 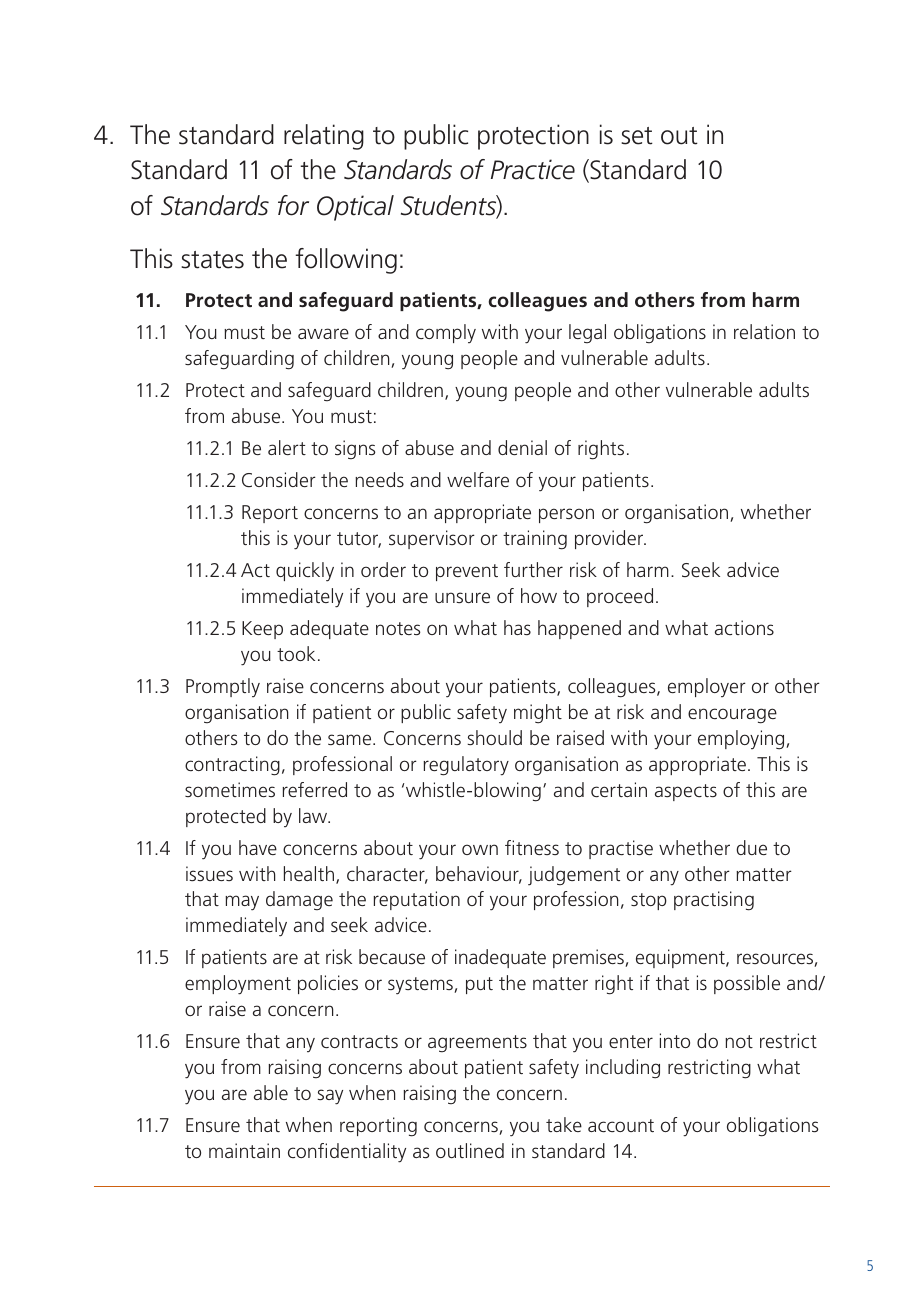 What do you see at coordinates (707, 687) in the document?
I see `employer` at bounding box center [707, 687].
